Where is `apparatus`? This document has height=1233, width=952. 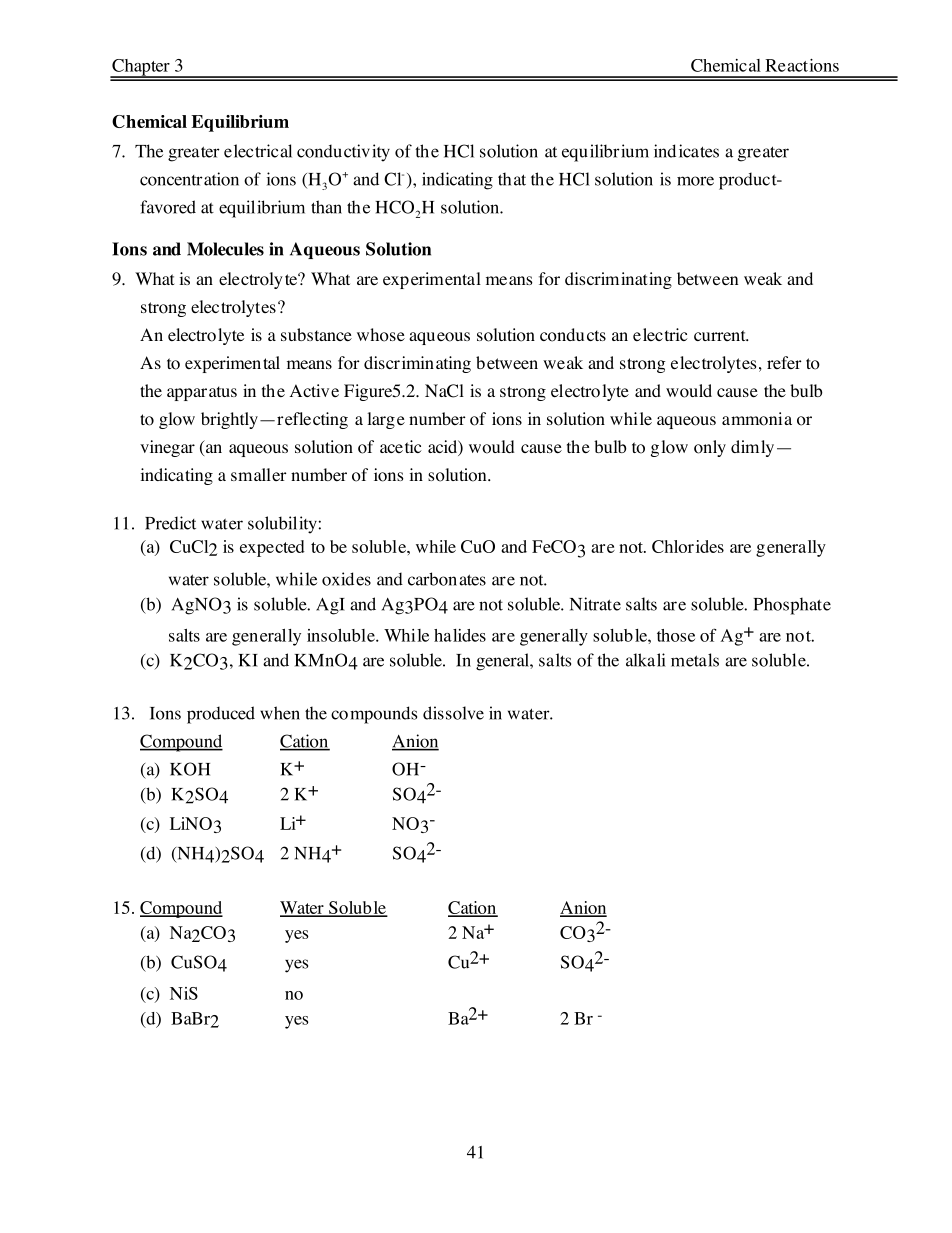 apparatus is located at coordinates (202, 393).
